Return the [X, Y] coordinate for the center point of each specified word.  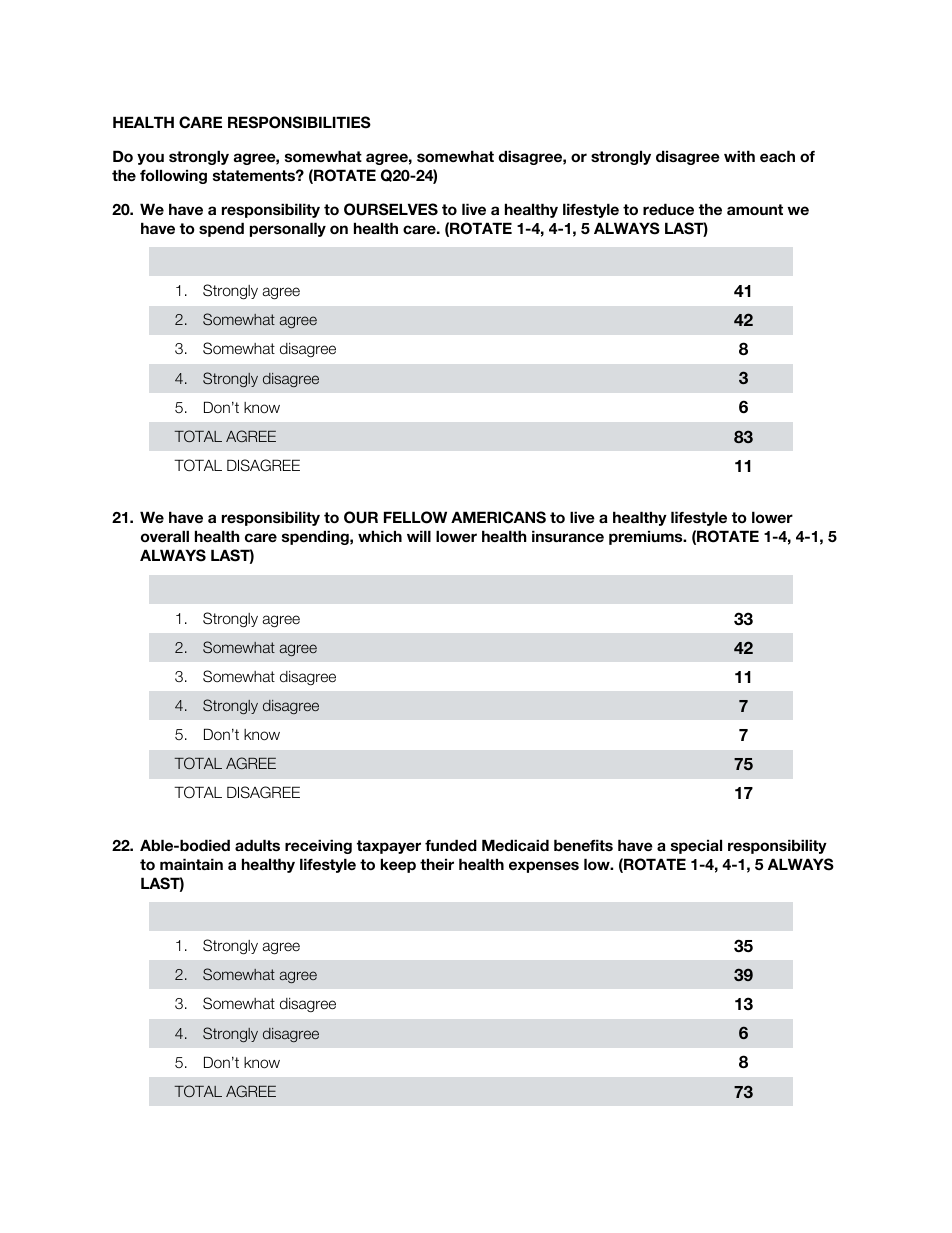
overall [165, 536]
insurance [568, 536]
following [173, 176]
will [419, 536]
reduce [668, 209]
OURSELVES [391, 209]
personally [288, 229]
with [739, 156]
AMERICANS [498, 517]
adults [257, 845]
